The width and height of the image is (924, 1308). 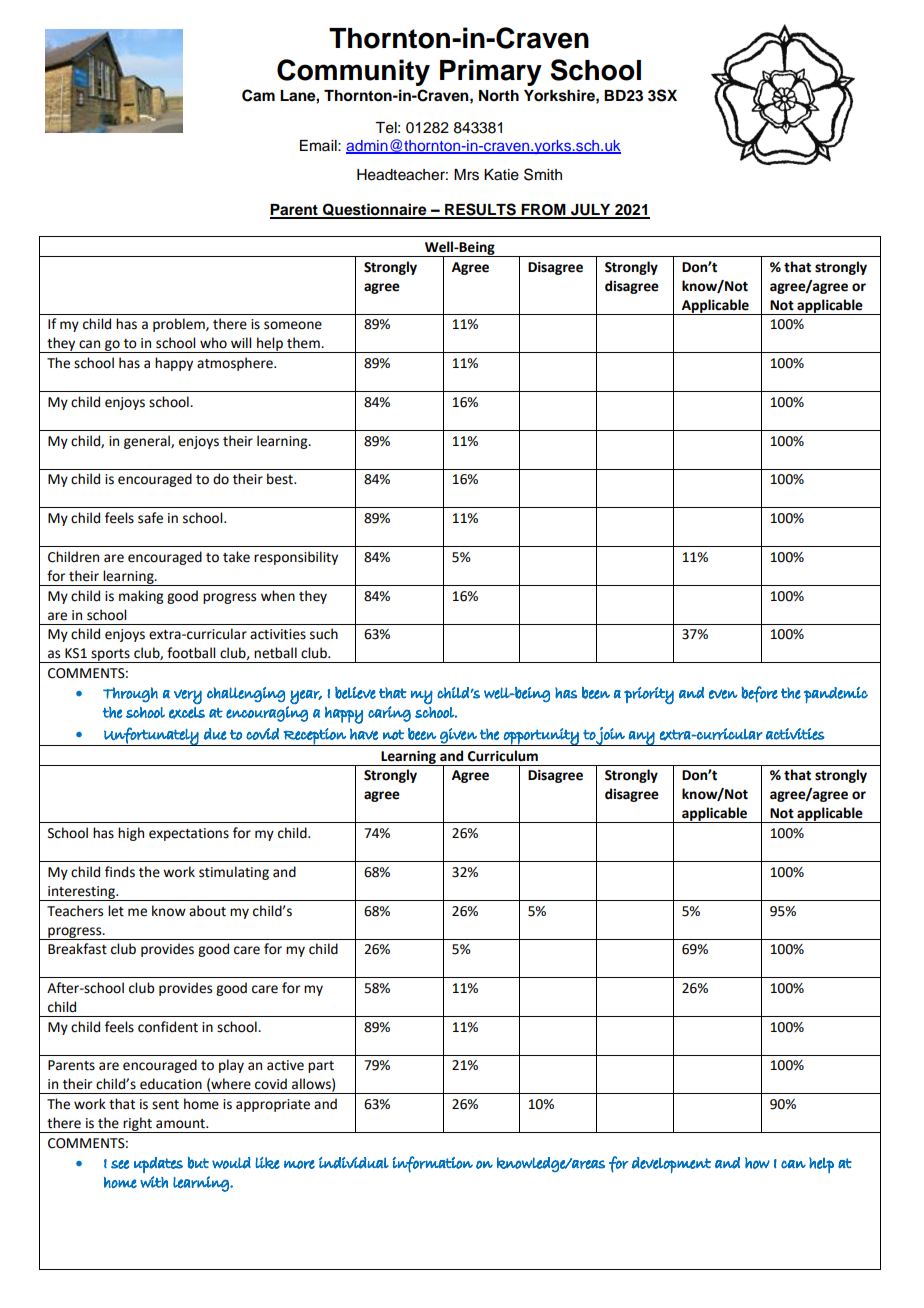 I want to click on Cam, so click(x=258, y=95).
